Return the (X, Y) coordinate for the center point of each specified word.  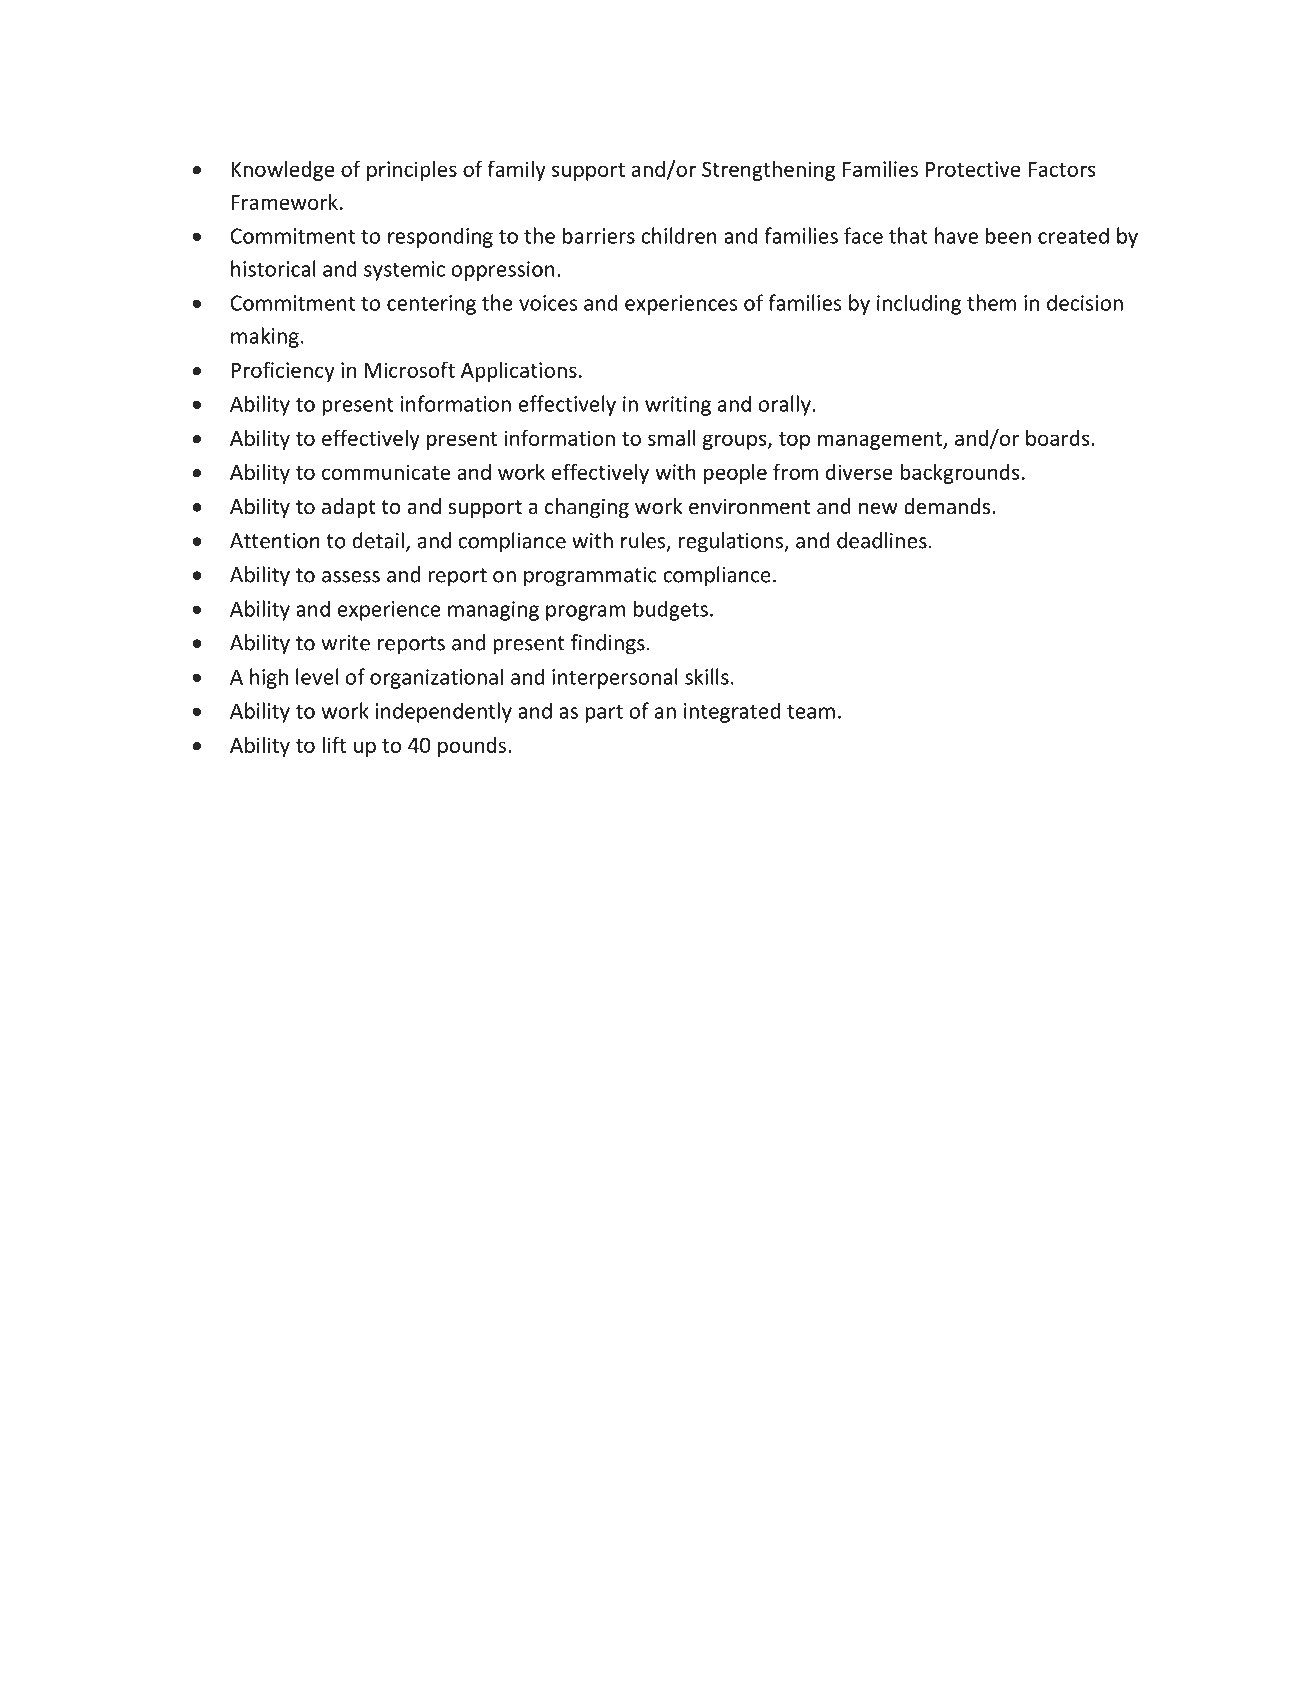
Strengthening (768, 170)
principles (412, 171)
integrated (732, 712)
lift (334, 744)
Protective (973, 169)
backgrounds (959, 473)
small (672, 437)
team (811, 712)
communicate (386, 472)
